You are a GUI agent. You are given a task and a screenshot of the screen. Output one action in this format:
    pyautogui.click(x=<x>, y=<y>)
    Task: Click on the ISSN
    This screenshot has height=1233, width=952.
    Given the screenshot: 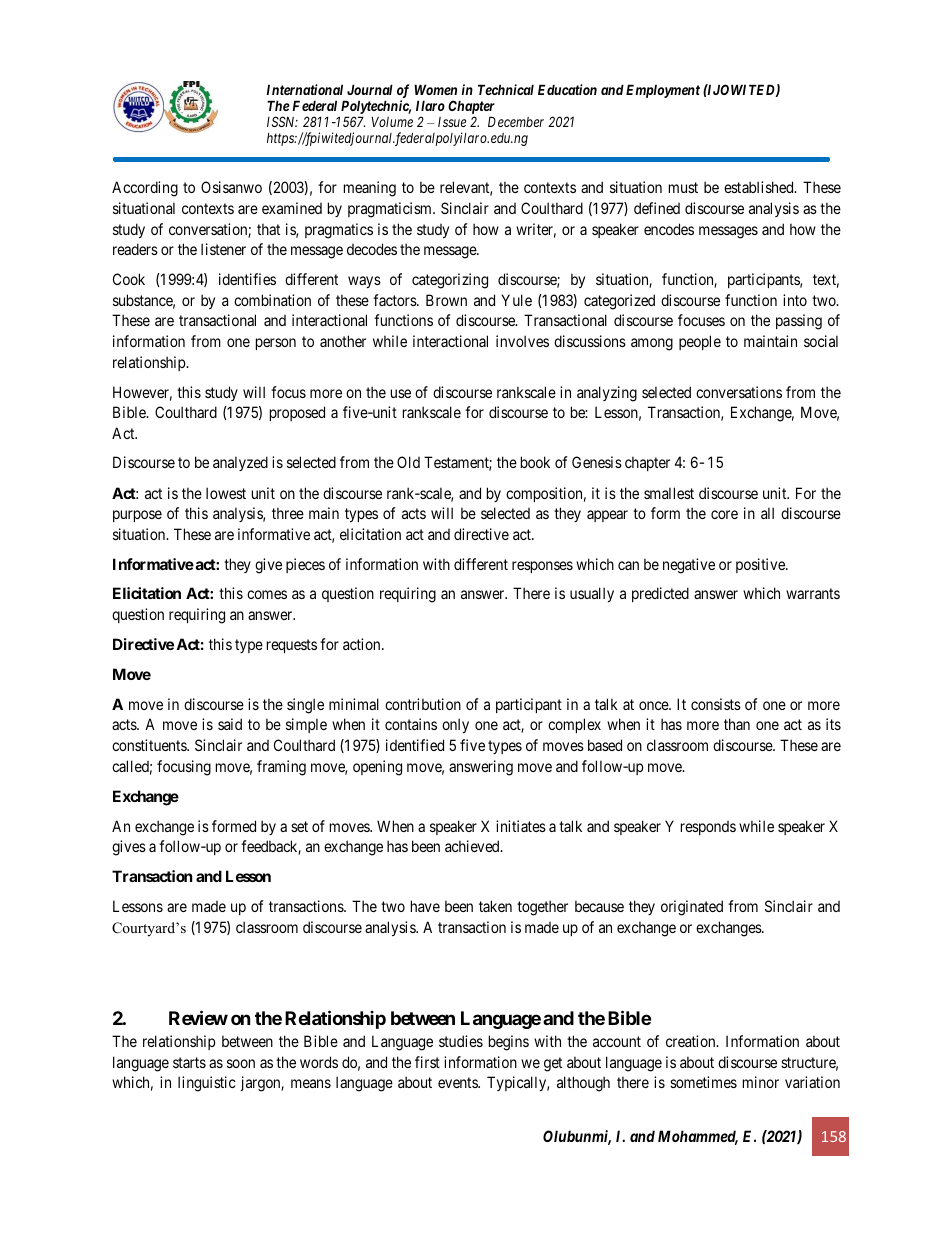 What is the action you would take?
    pyautogui.click(x=282, y=121)
